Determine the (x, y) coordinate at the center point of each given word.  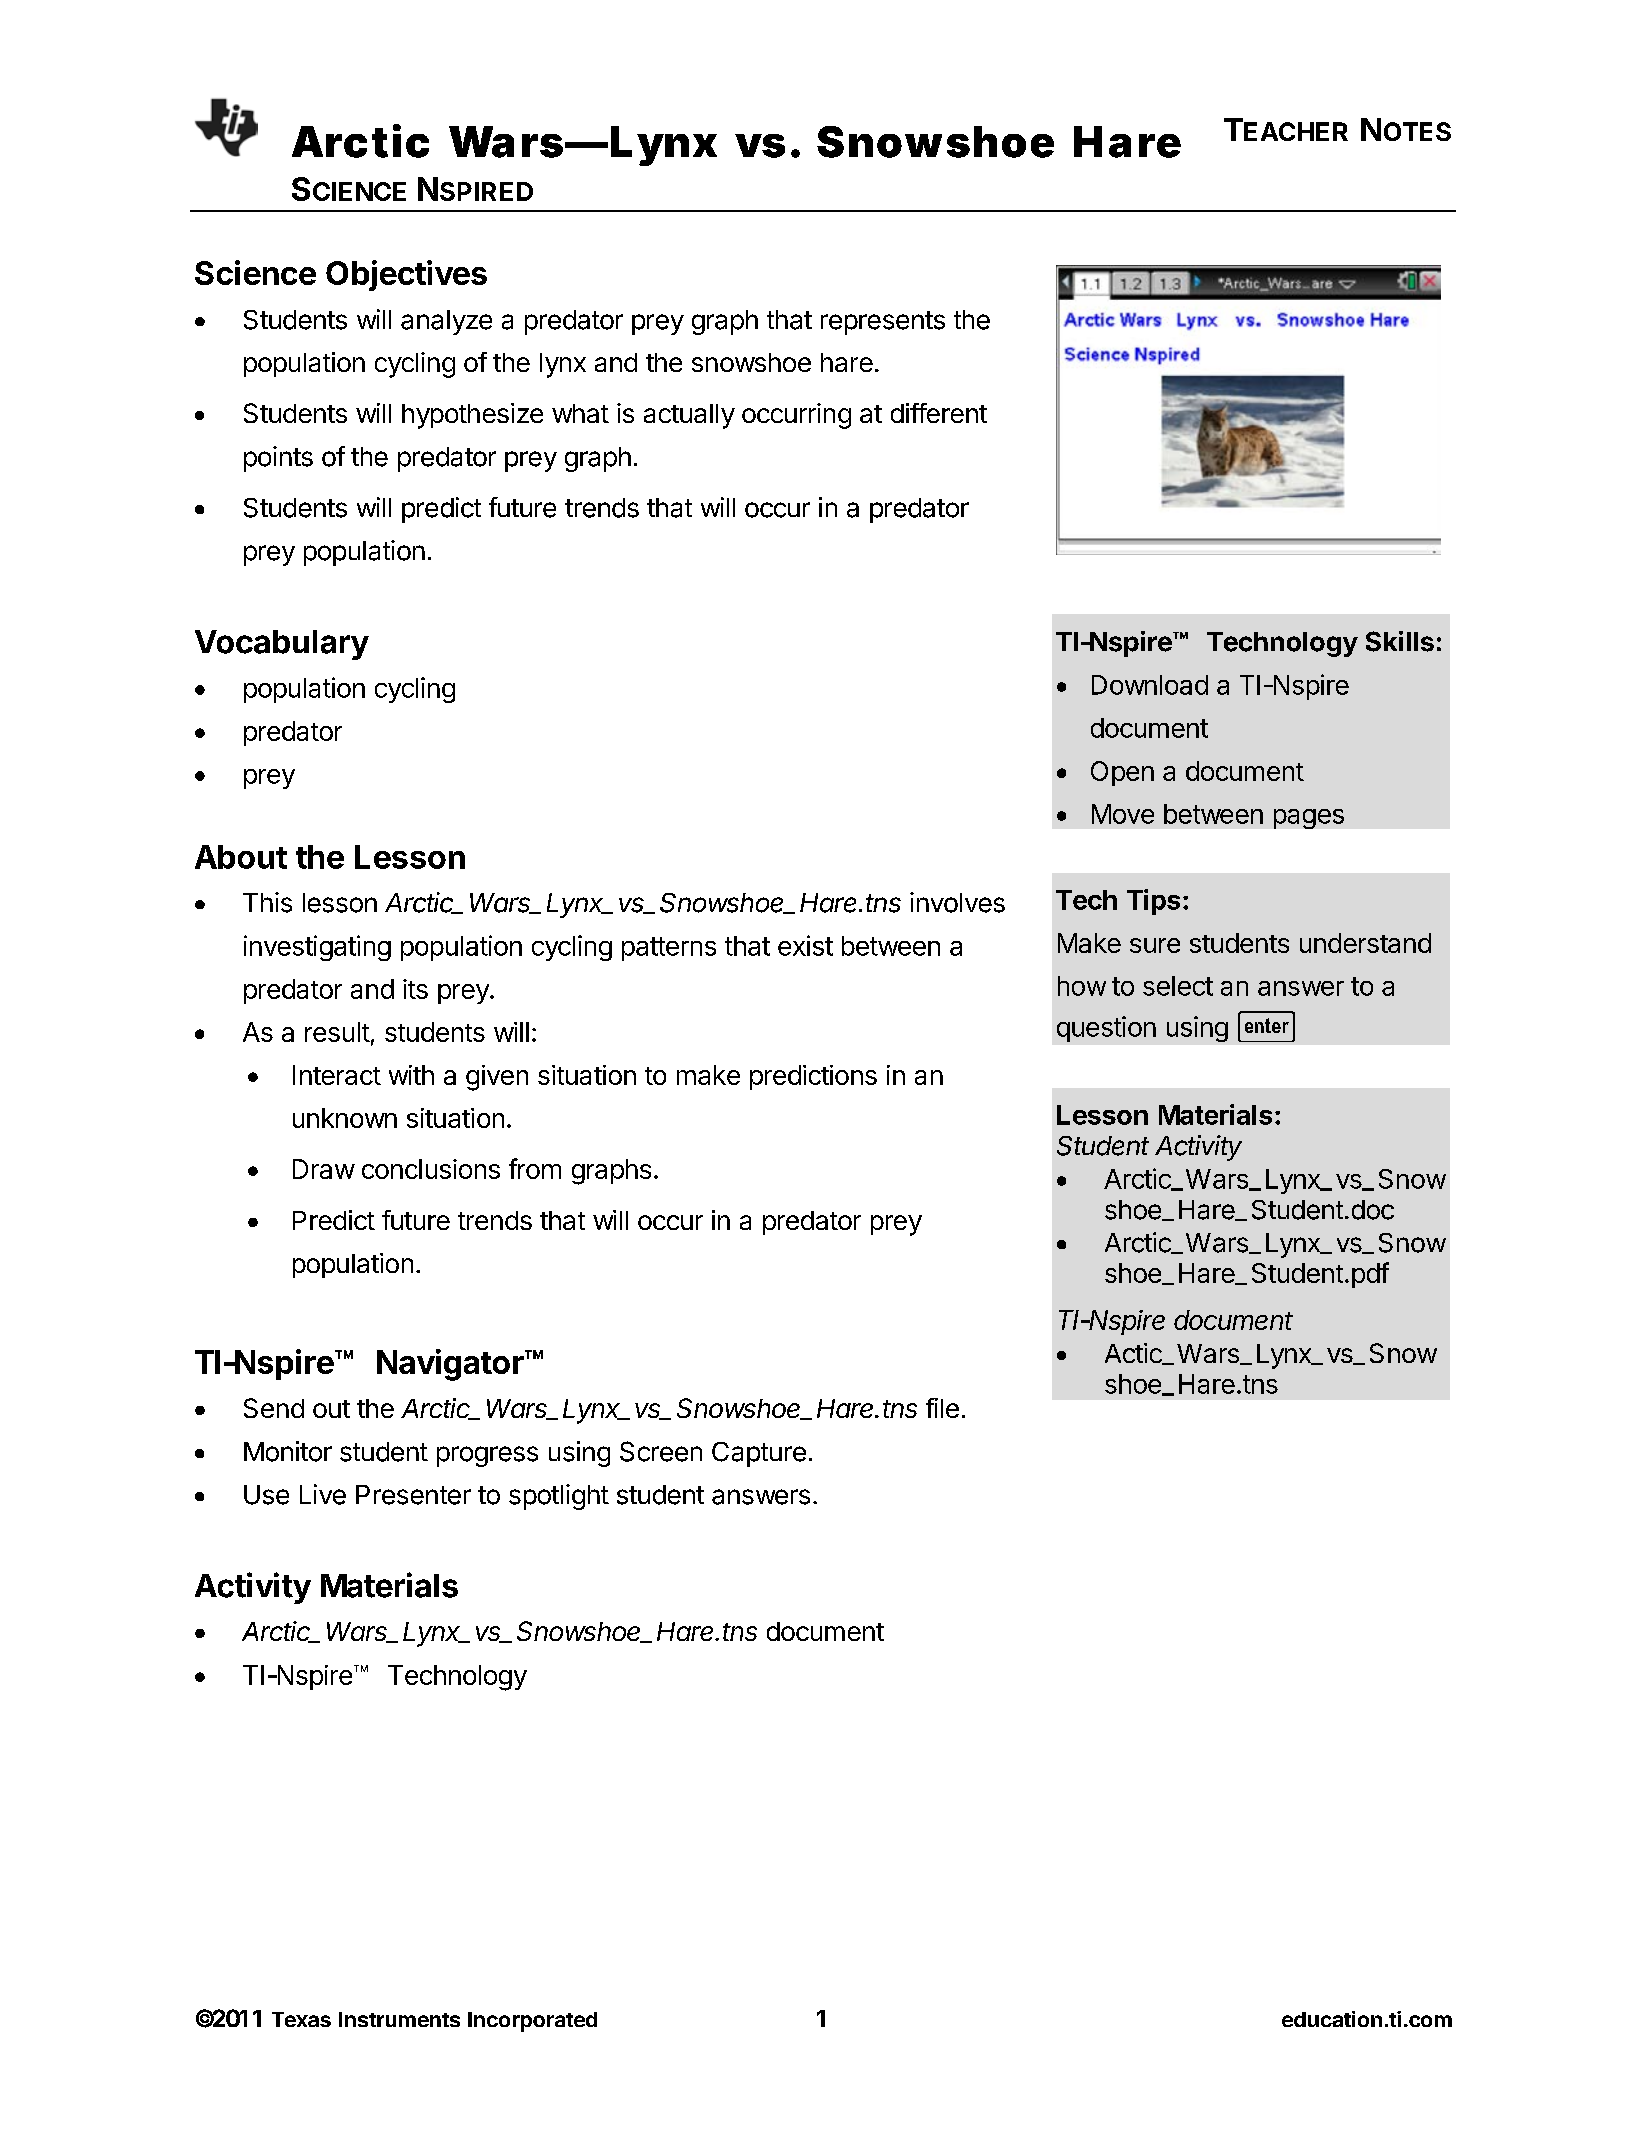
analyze (446, 322)
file (942, 1408)
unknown (345, 1118)
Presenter (413, 1495)
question (1106, 1029)
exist (805, 945)
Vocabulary (282, 645)
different (939, 413)
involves (957, 902)
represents (883, 323)
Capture (759, 1454)
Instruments (399, 2019)
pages (1309, 819)
